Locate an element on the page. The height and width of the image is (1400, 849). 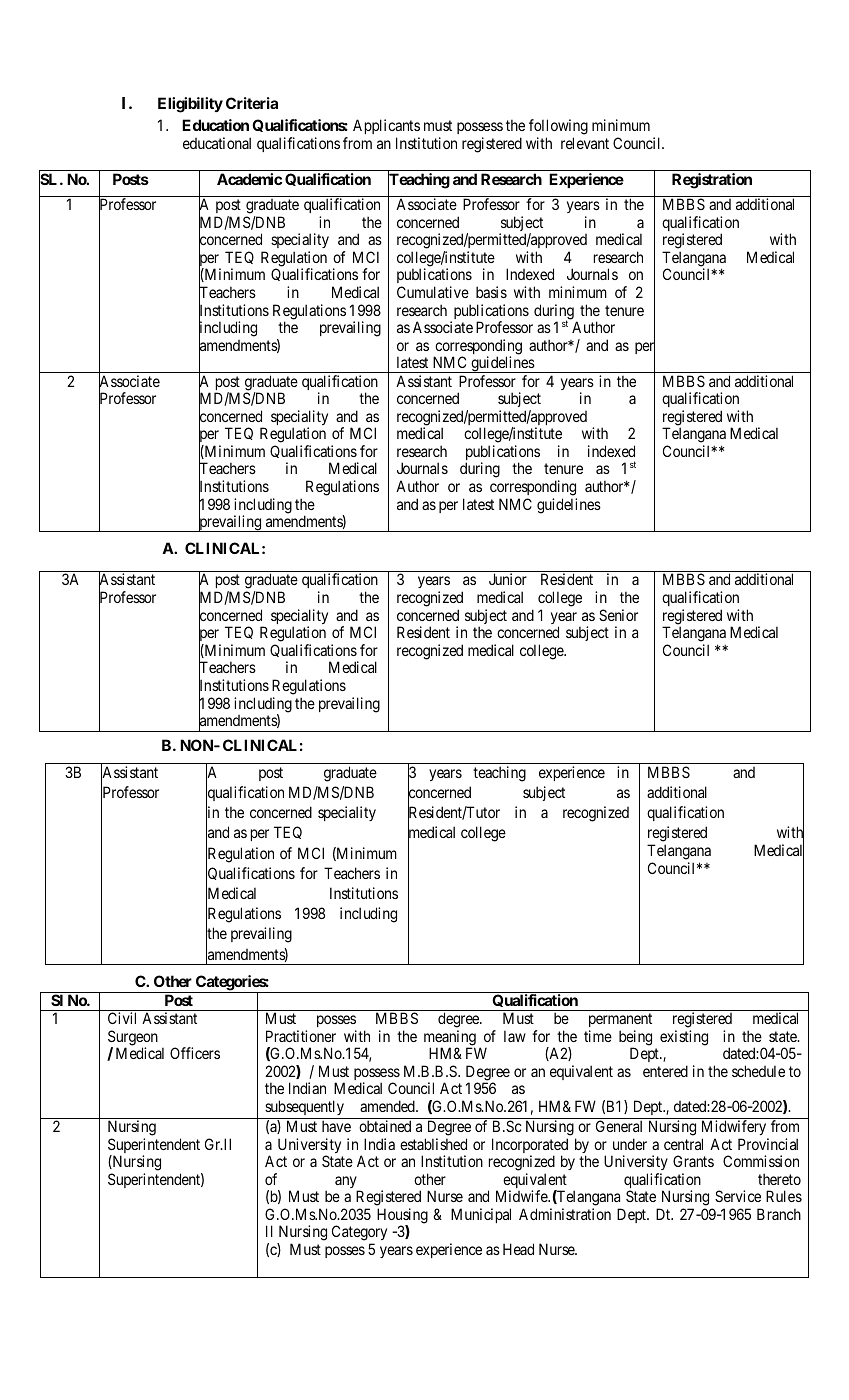
permanent is located at coordinates (620, 1022).
